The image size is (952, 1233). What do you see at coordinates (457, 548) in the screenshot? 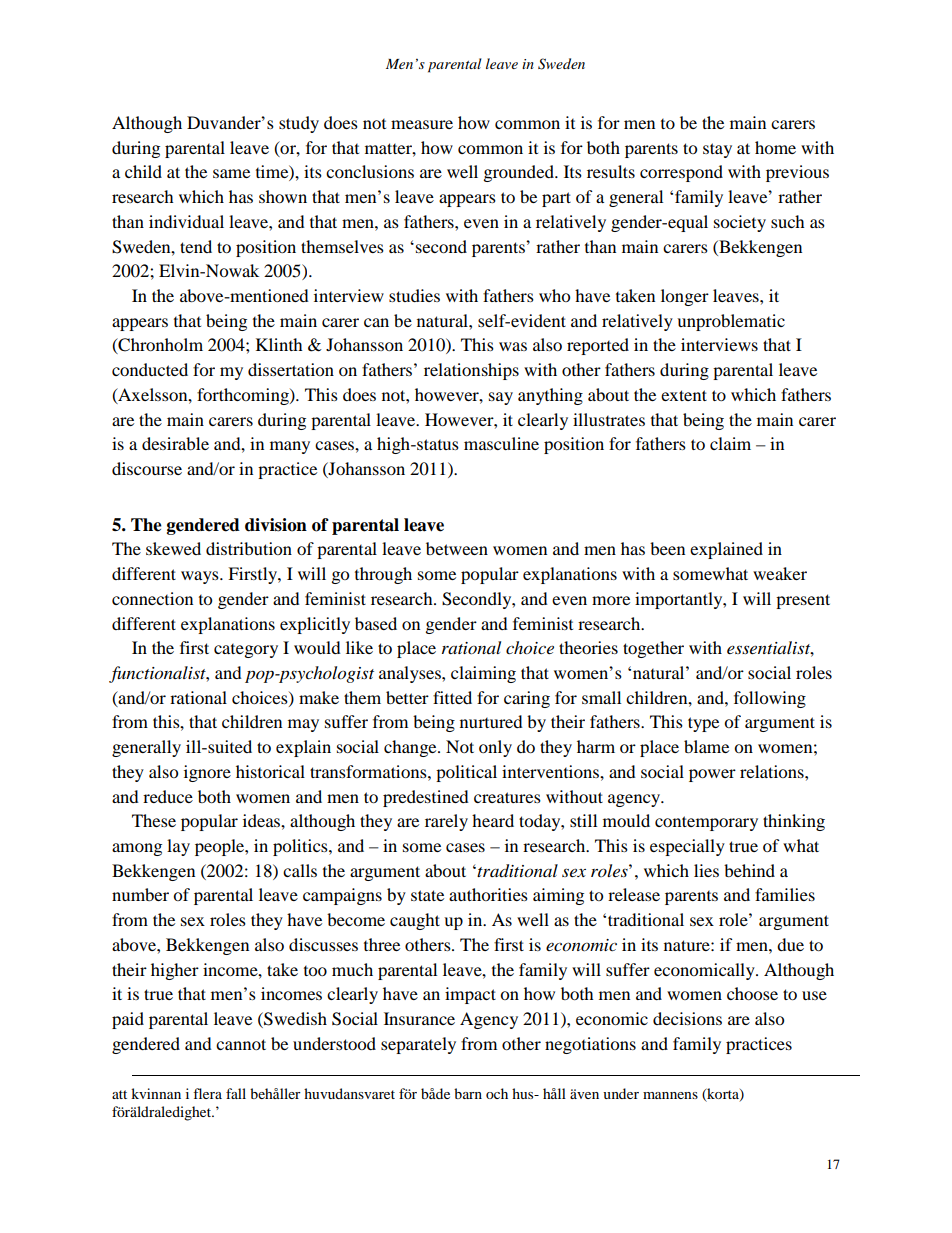
I see `between` at bounding box center [457, 548].
